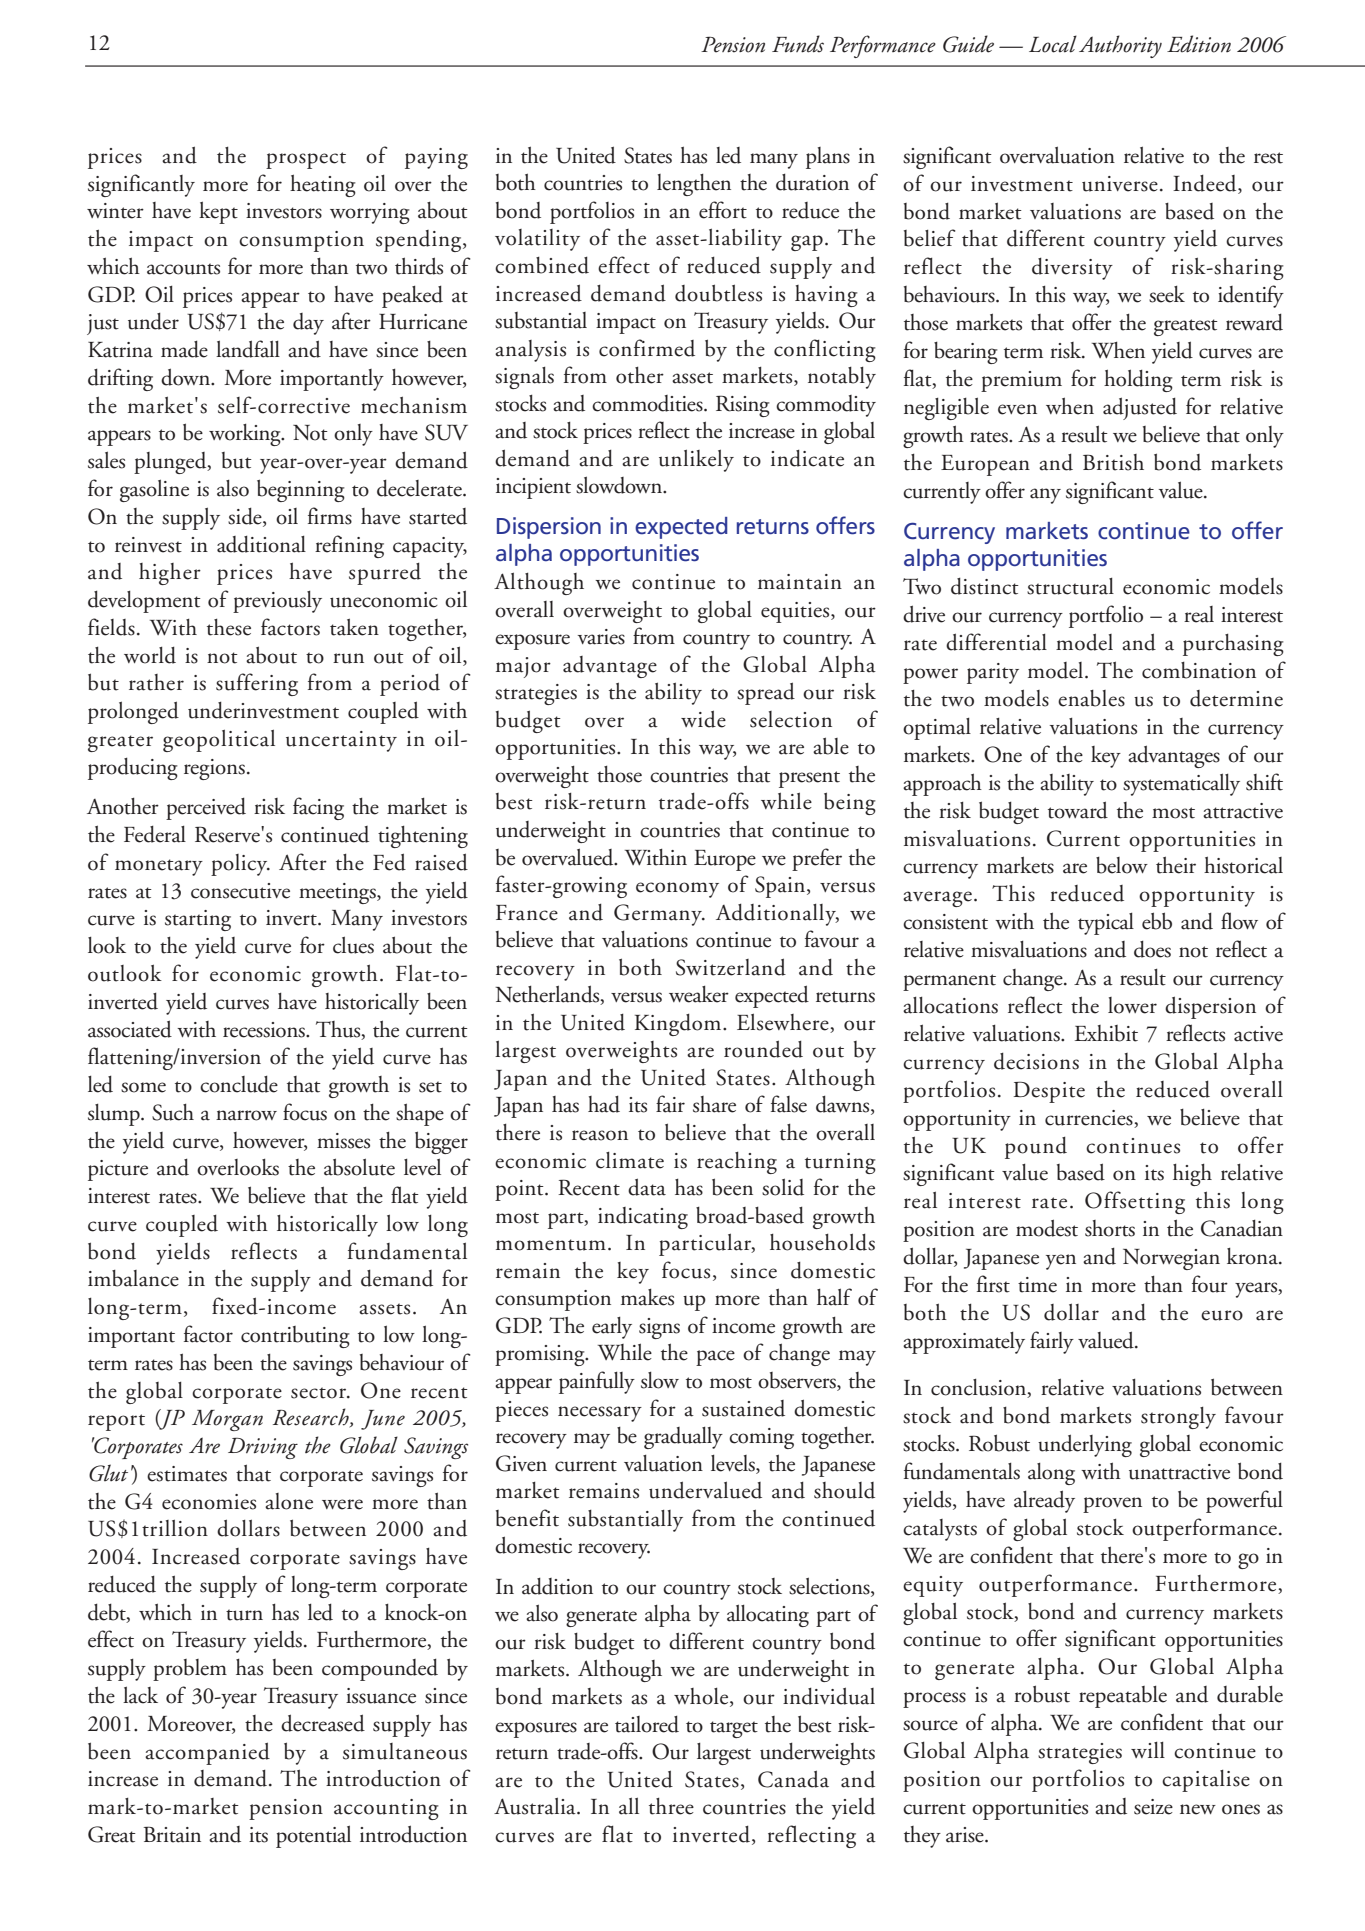 The height and width of the document is (1931, 1365). I want to click on accompanied, so click(207, 1753).
